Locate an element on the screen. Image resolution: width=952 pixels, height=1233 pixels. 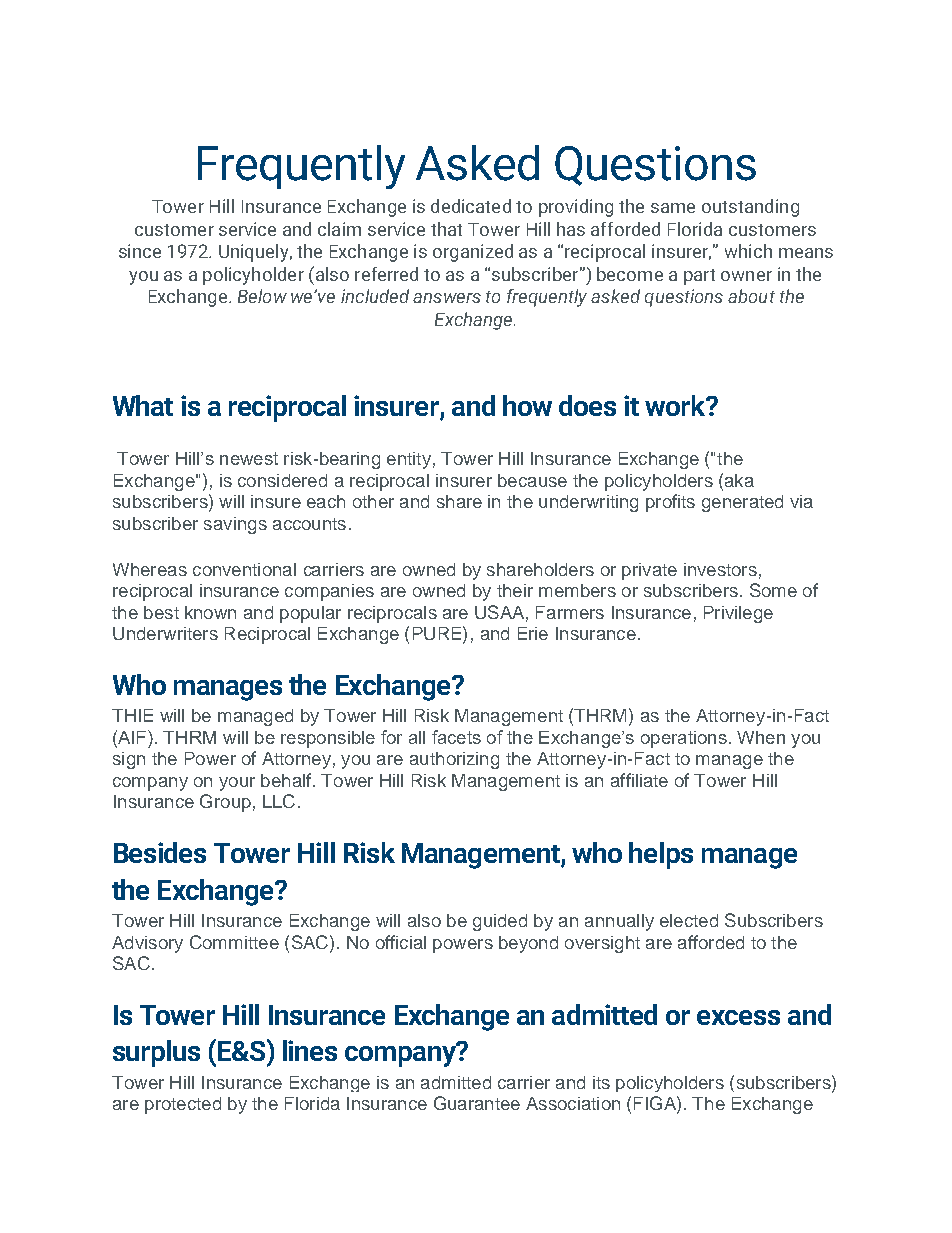
which is located at coordinates (748, 251).
